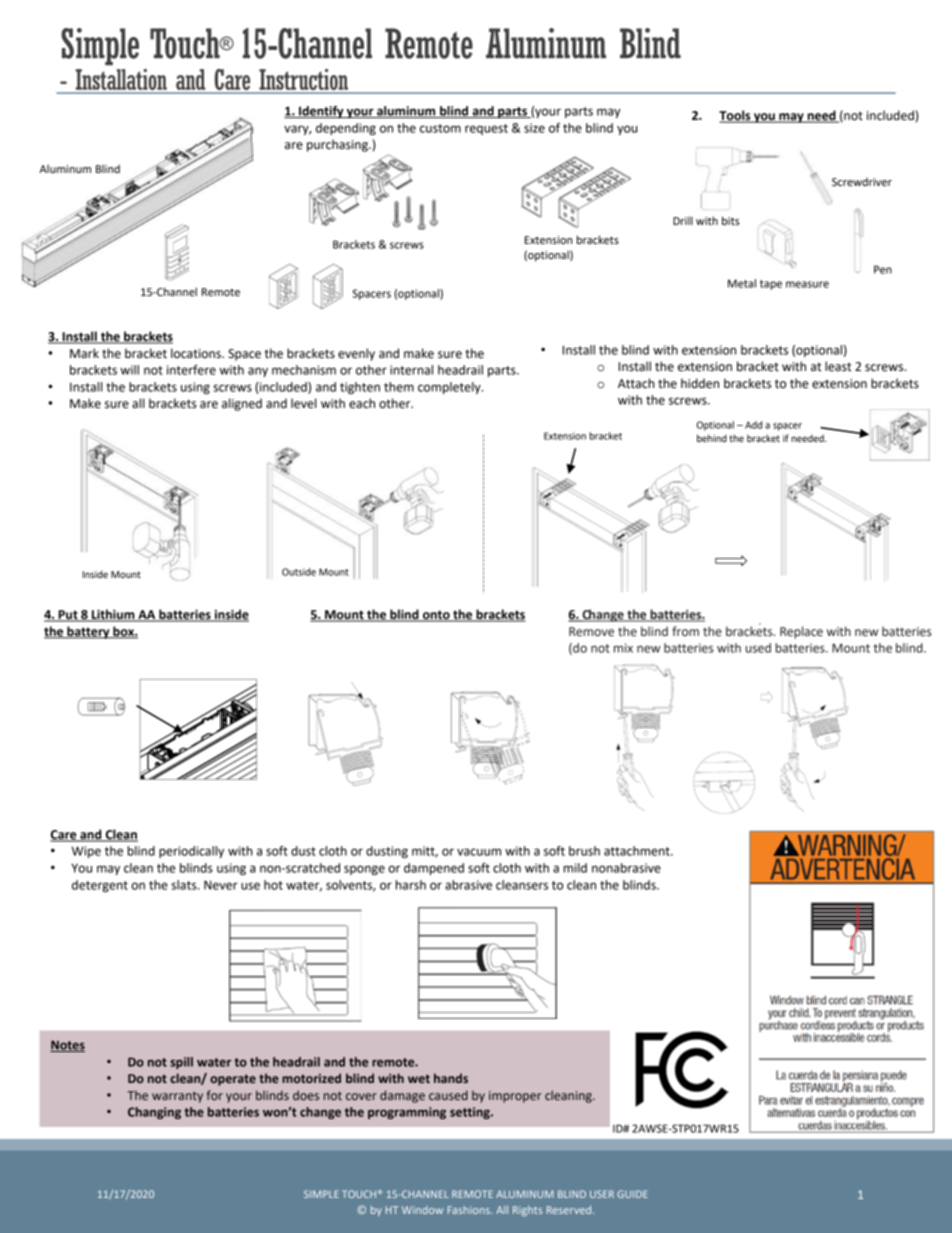 The width and height of the screenshot is (952, 1233). What do you see at coordinates (632, 1194) in the screenshot?
I see `GUIDE` at bounding box center [632, 1194].
